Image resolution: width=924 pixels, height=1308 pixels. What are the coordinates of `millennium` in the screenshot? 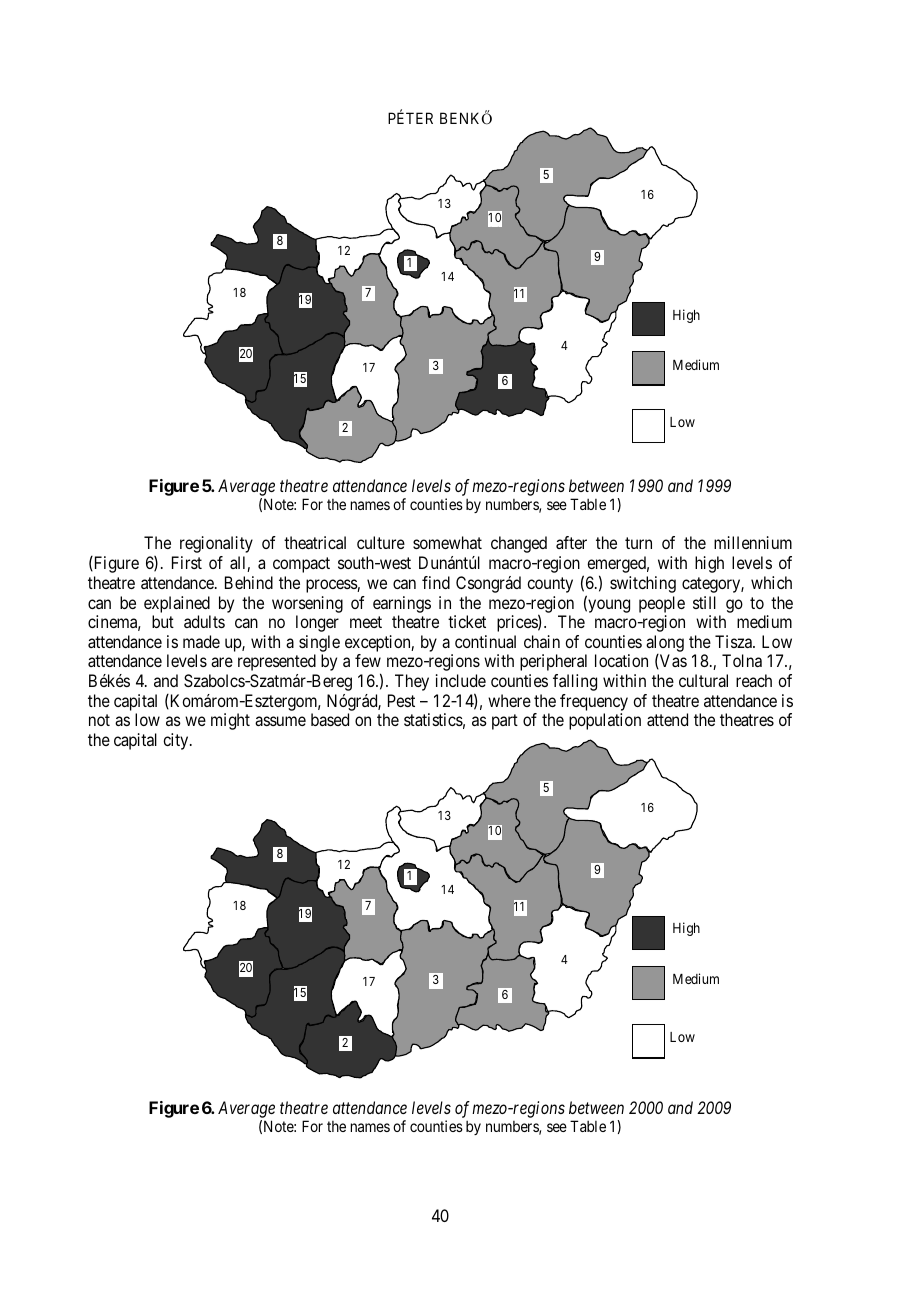 It's located at (753, 542).
